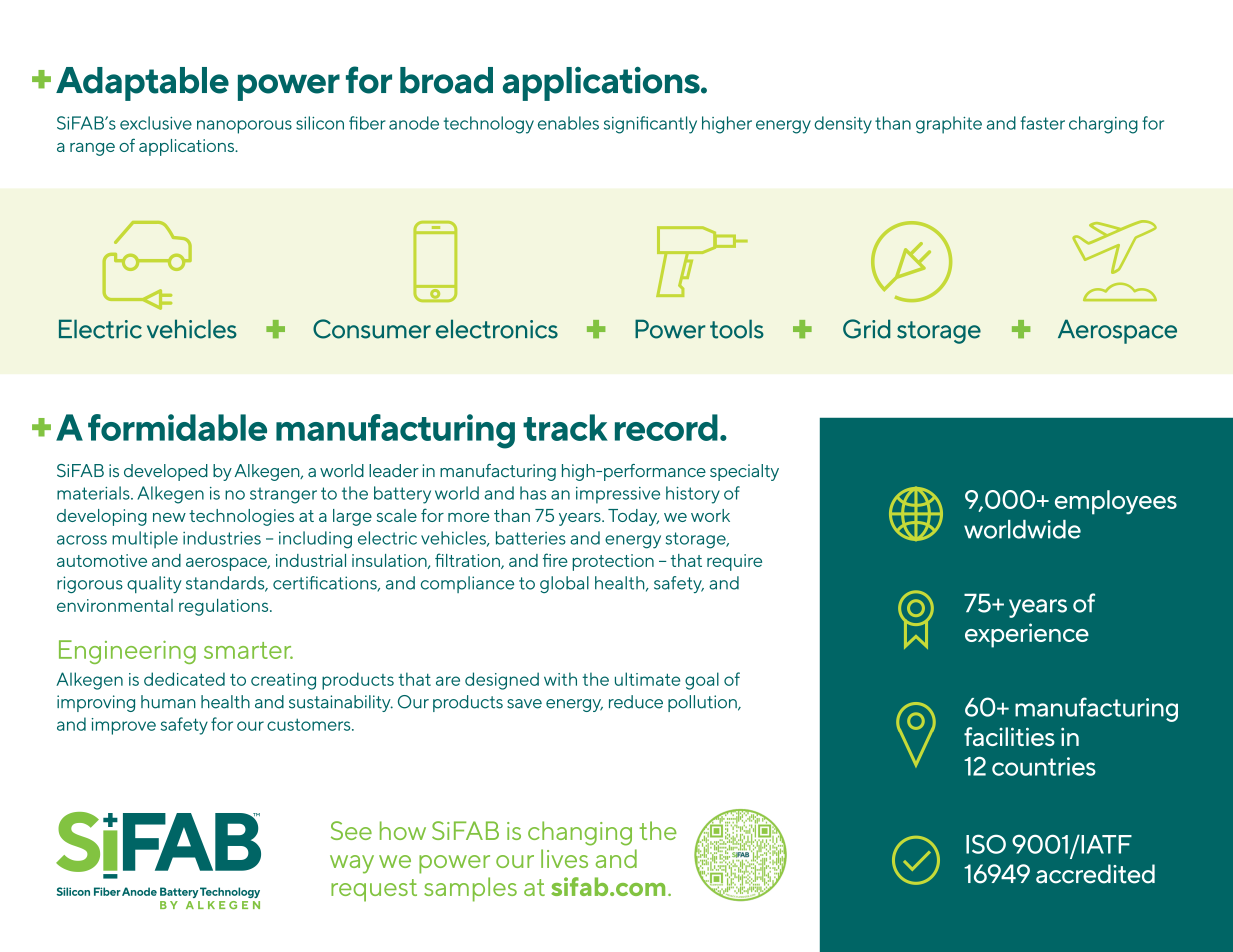 The image size is (1233, 952). I want to click on lives, so click(564, 858).
